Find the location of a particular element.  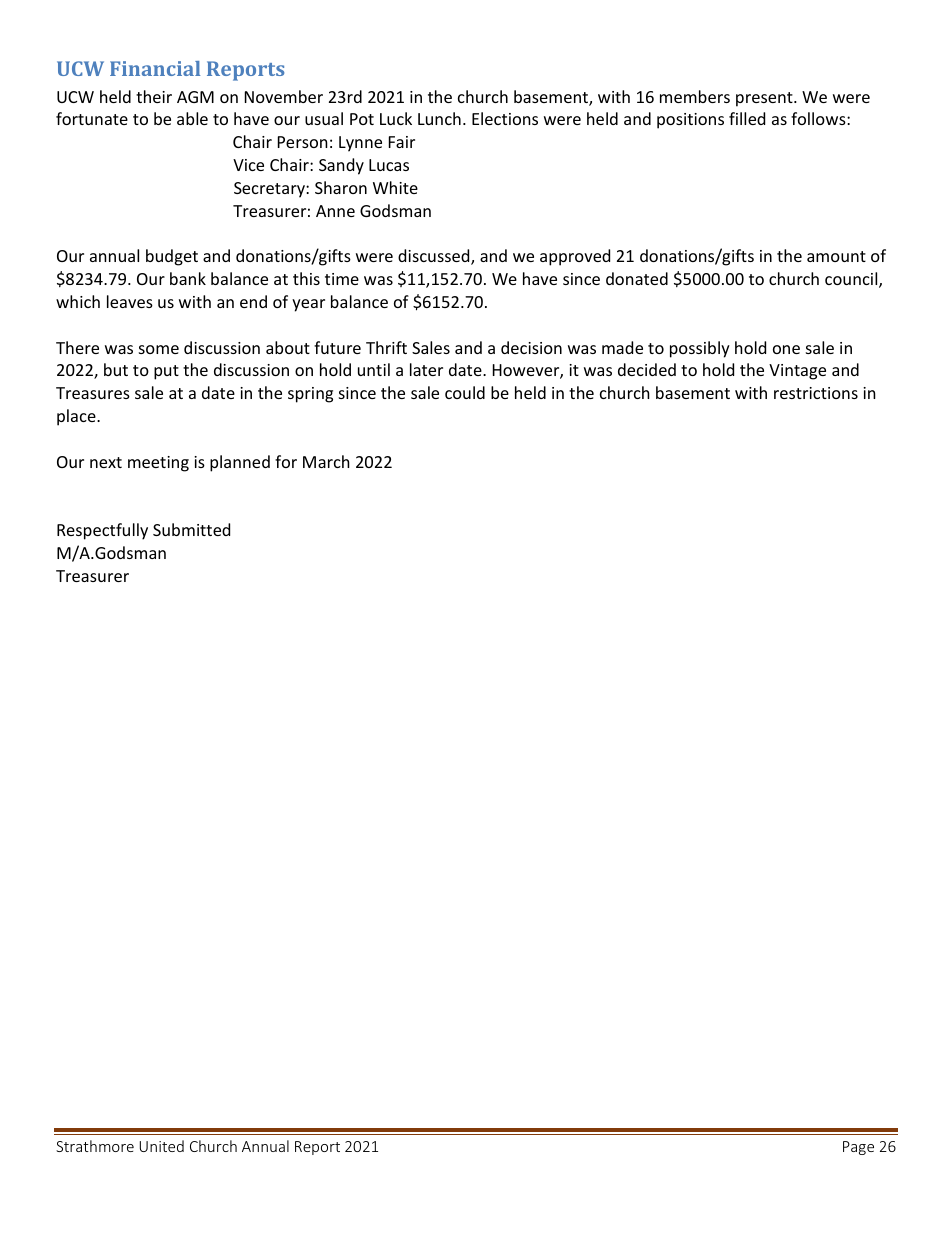

Page is located at coordinates (858, 1148).
